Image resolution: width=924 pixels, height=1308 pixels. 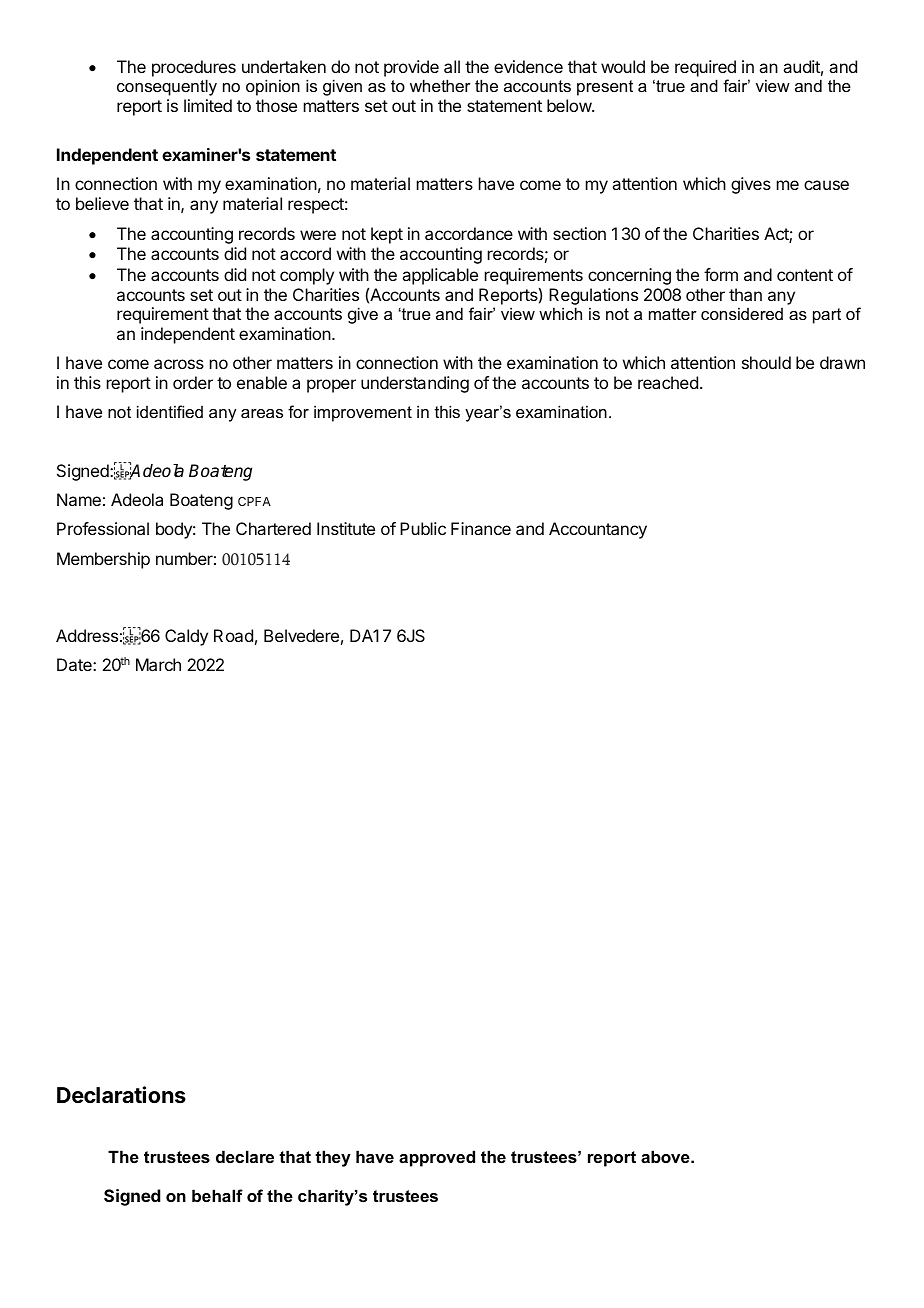 What do you see at coordinates (217, 1195) in the screenshot?
I see `behalf` at bounding box center [217, 1195].
